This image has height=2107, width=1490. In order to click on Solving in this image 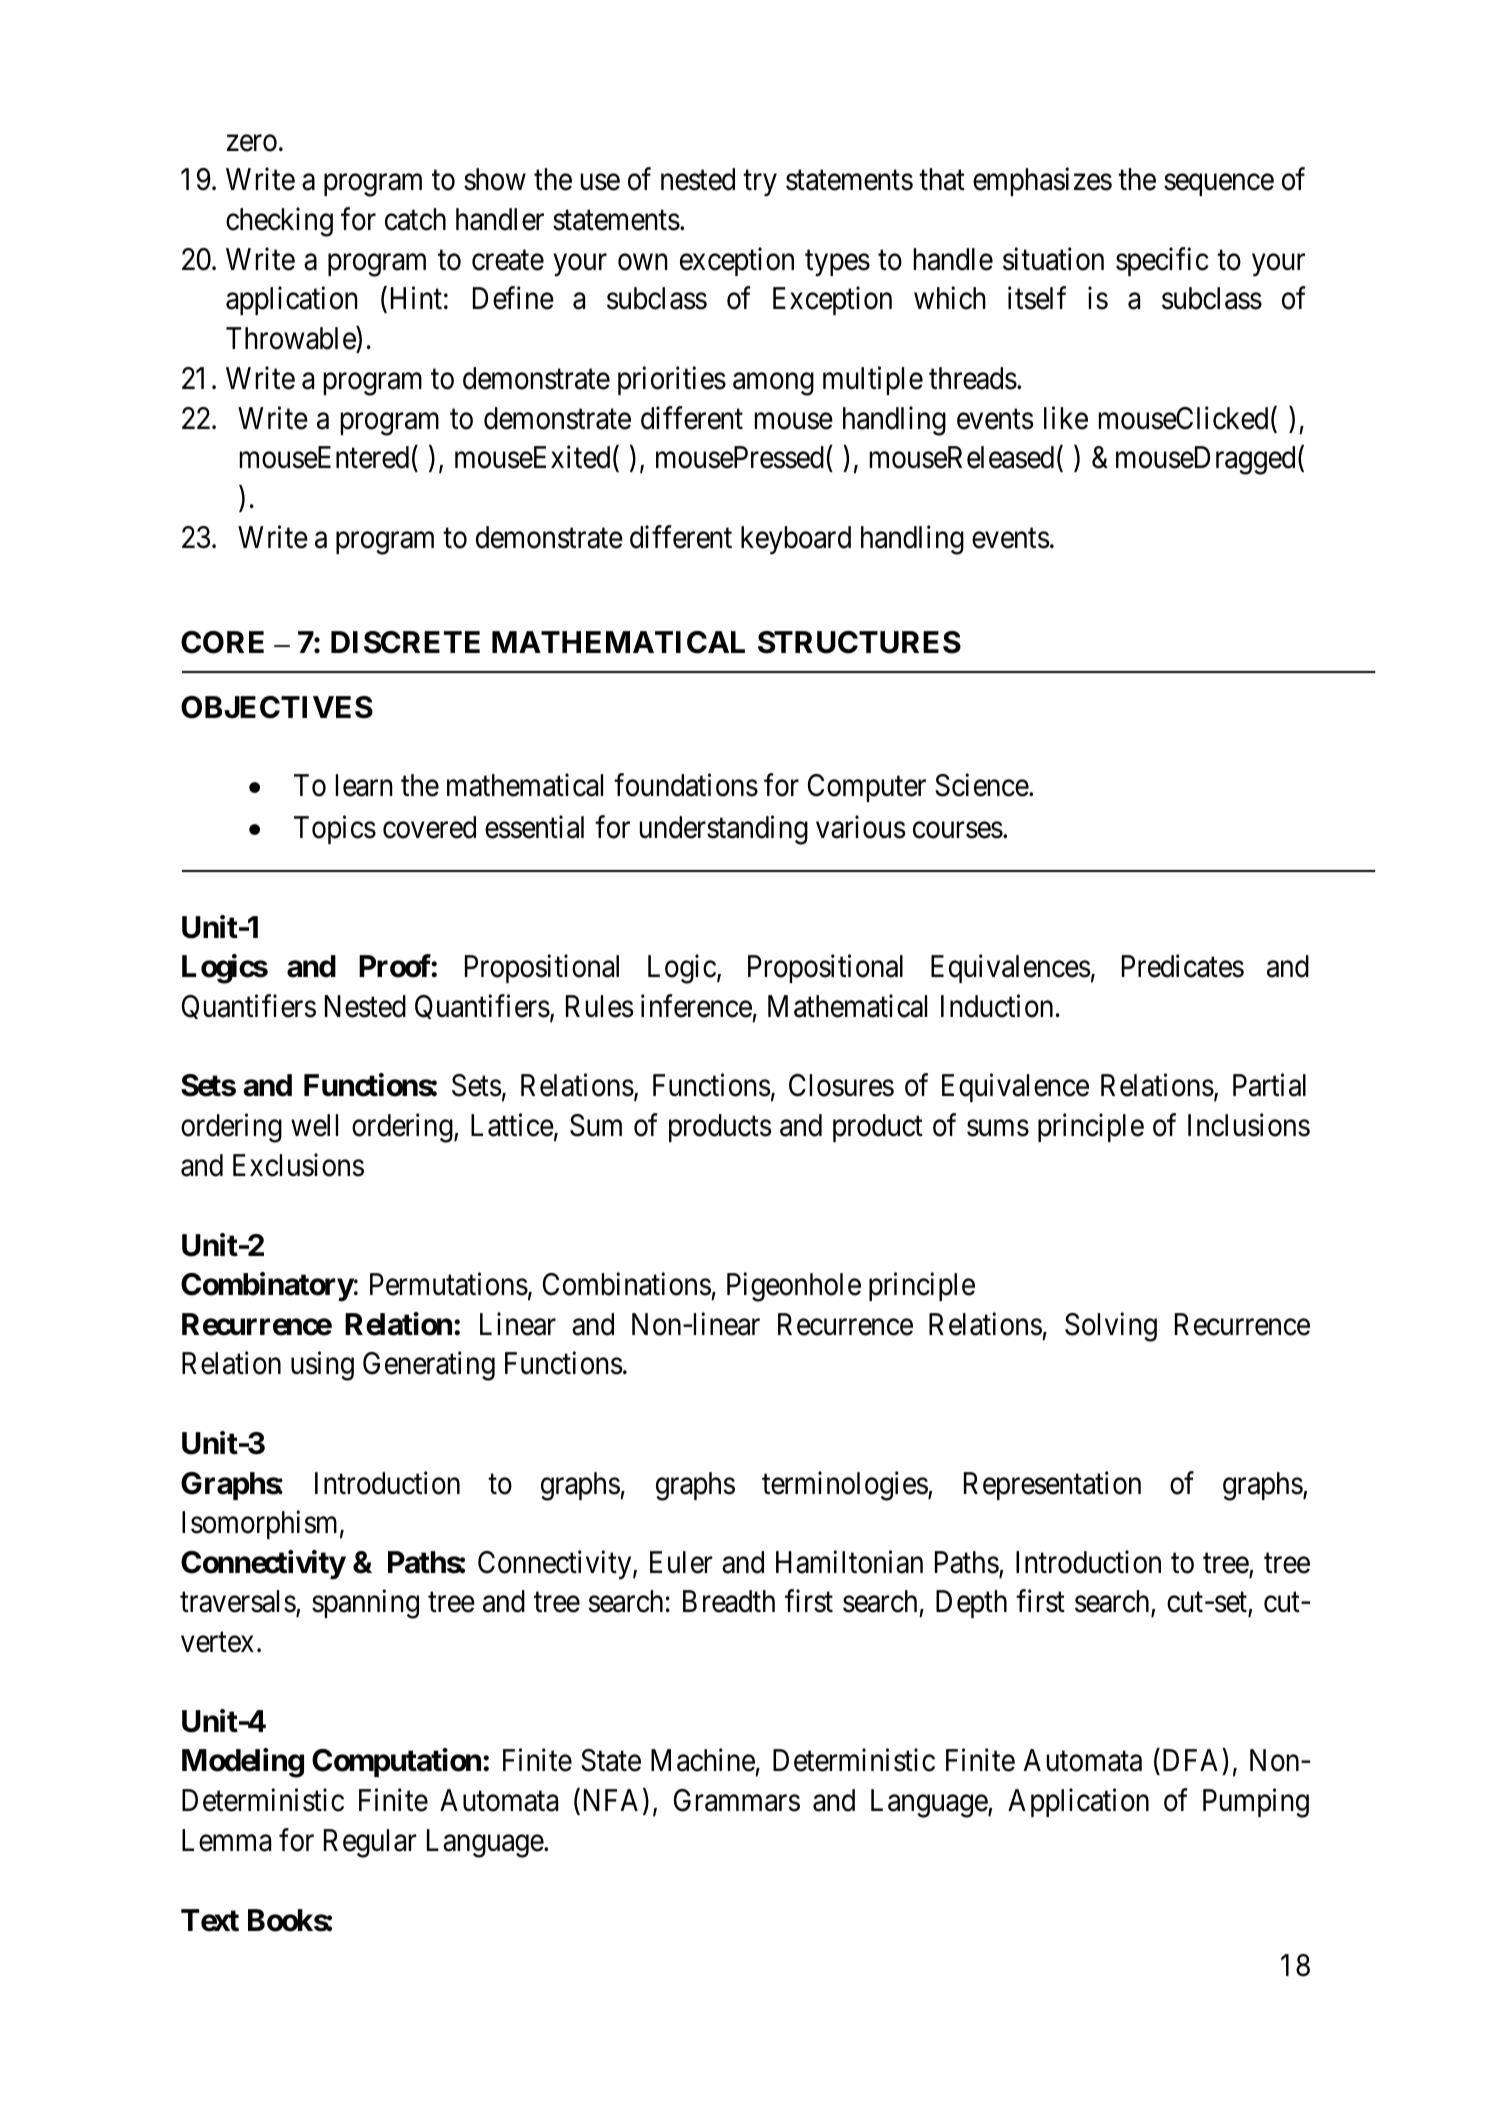, I will do `click(1111, 1327)`.
